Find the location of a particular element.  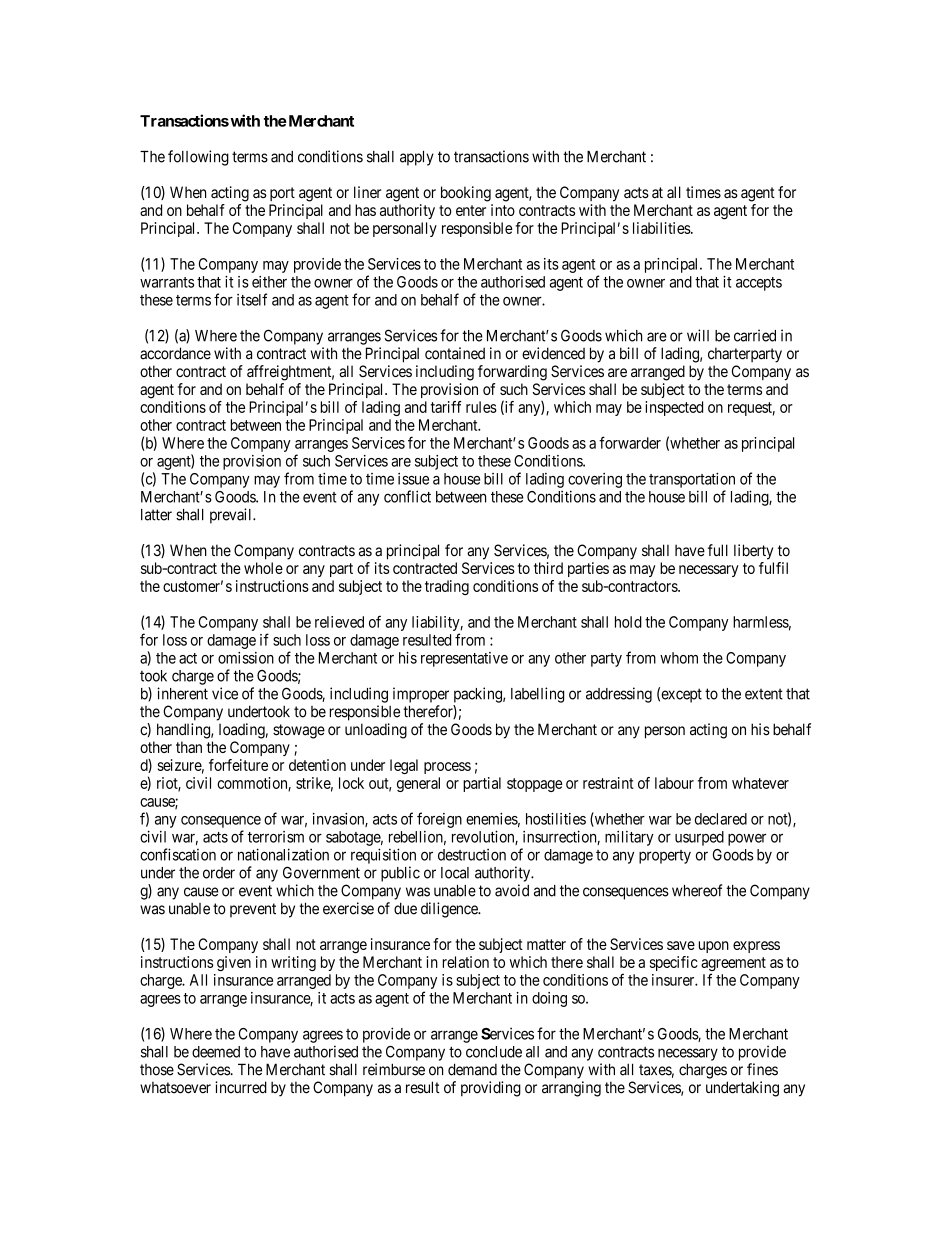

accepts is located at coordinates (759, 284).
